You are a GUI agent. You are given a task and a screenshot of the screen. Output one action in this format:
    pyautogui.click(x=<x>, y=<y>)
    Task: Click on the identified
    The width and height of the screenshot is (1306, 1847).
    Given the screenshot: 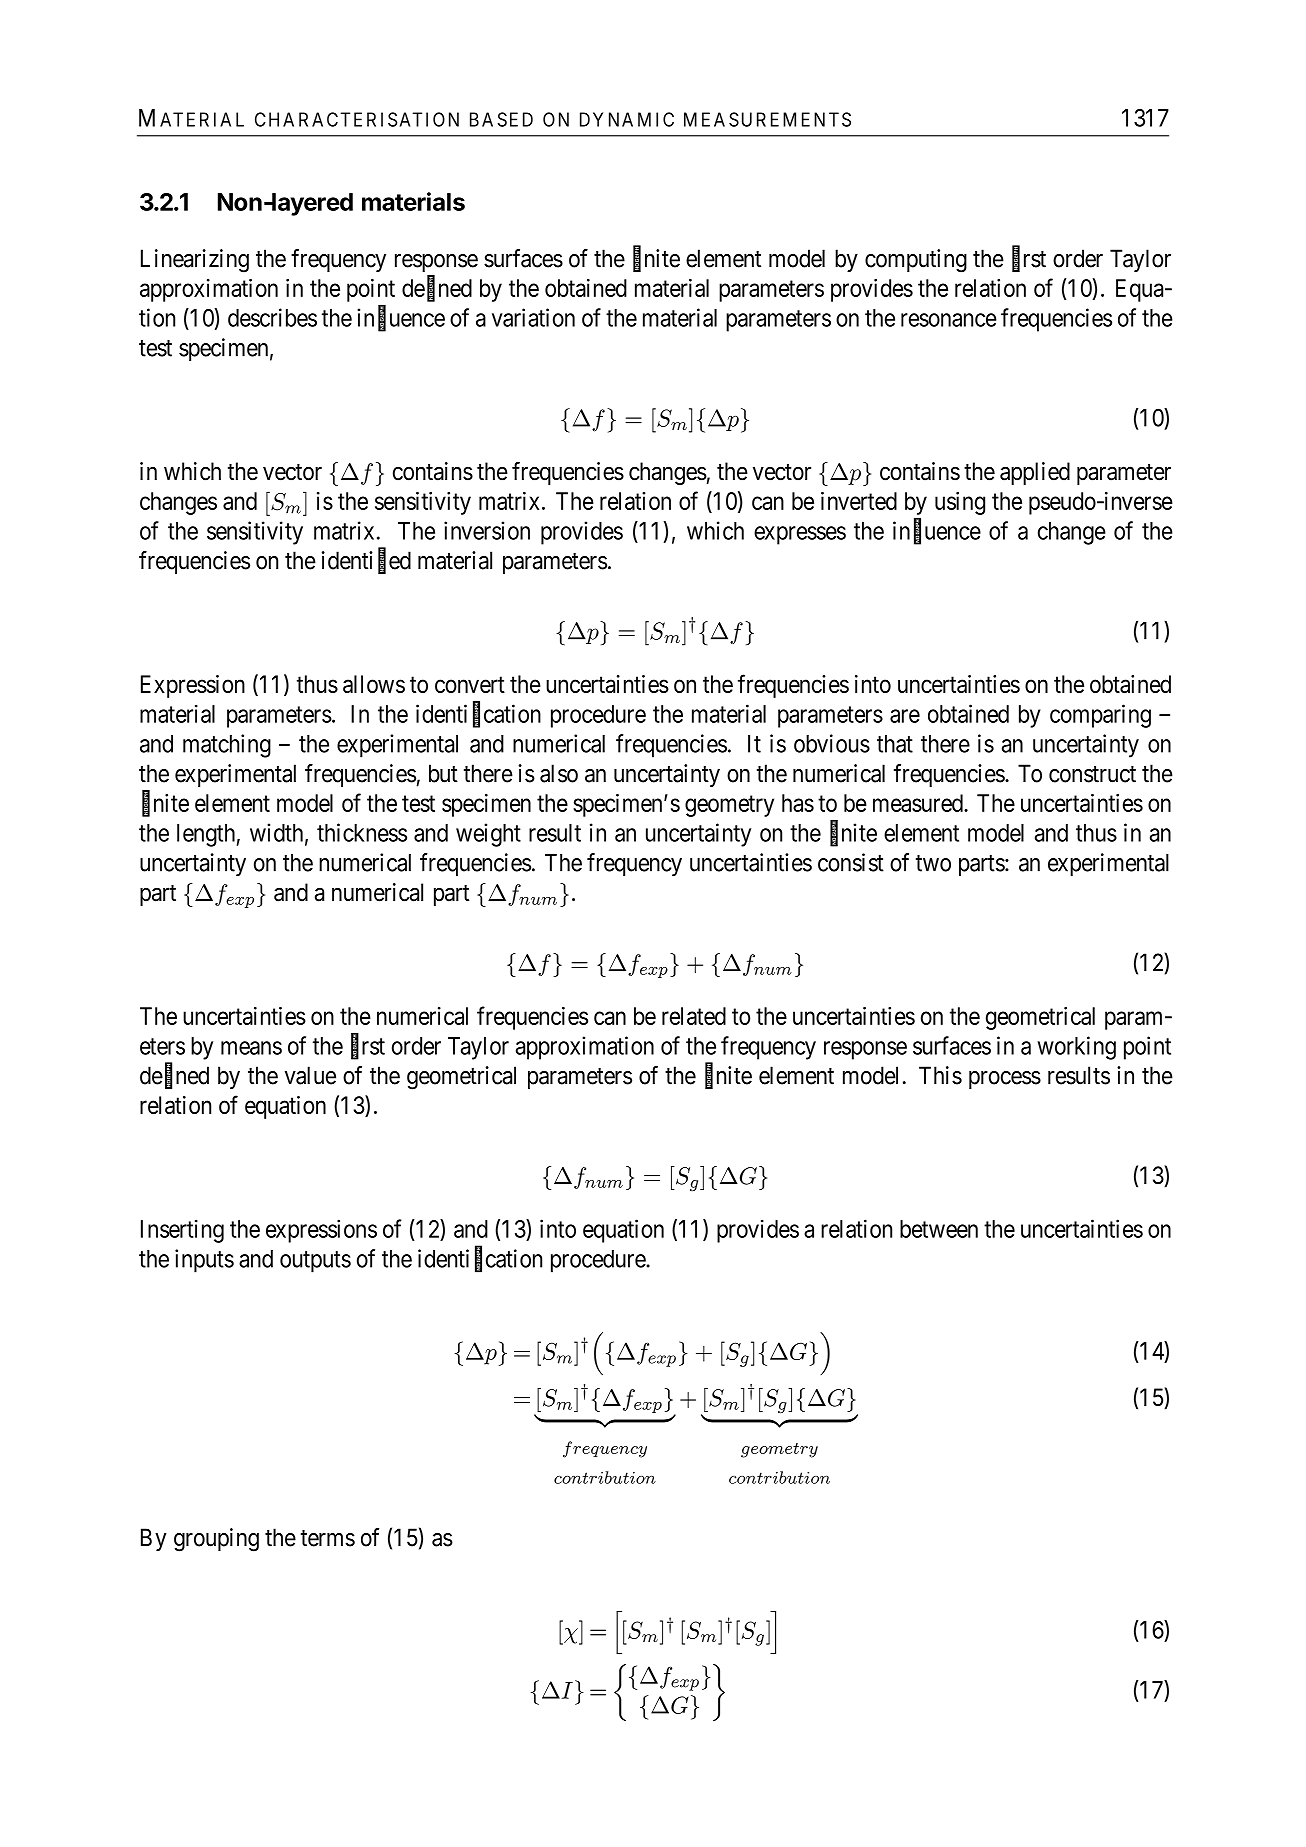 What is the action you would take?
    pyautogui.click(x=366, y=561)
